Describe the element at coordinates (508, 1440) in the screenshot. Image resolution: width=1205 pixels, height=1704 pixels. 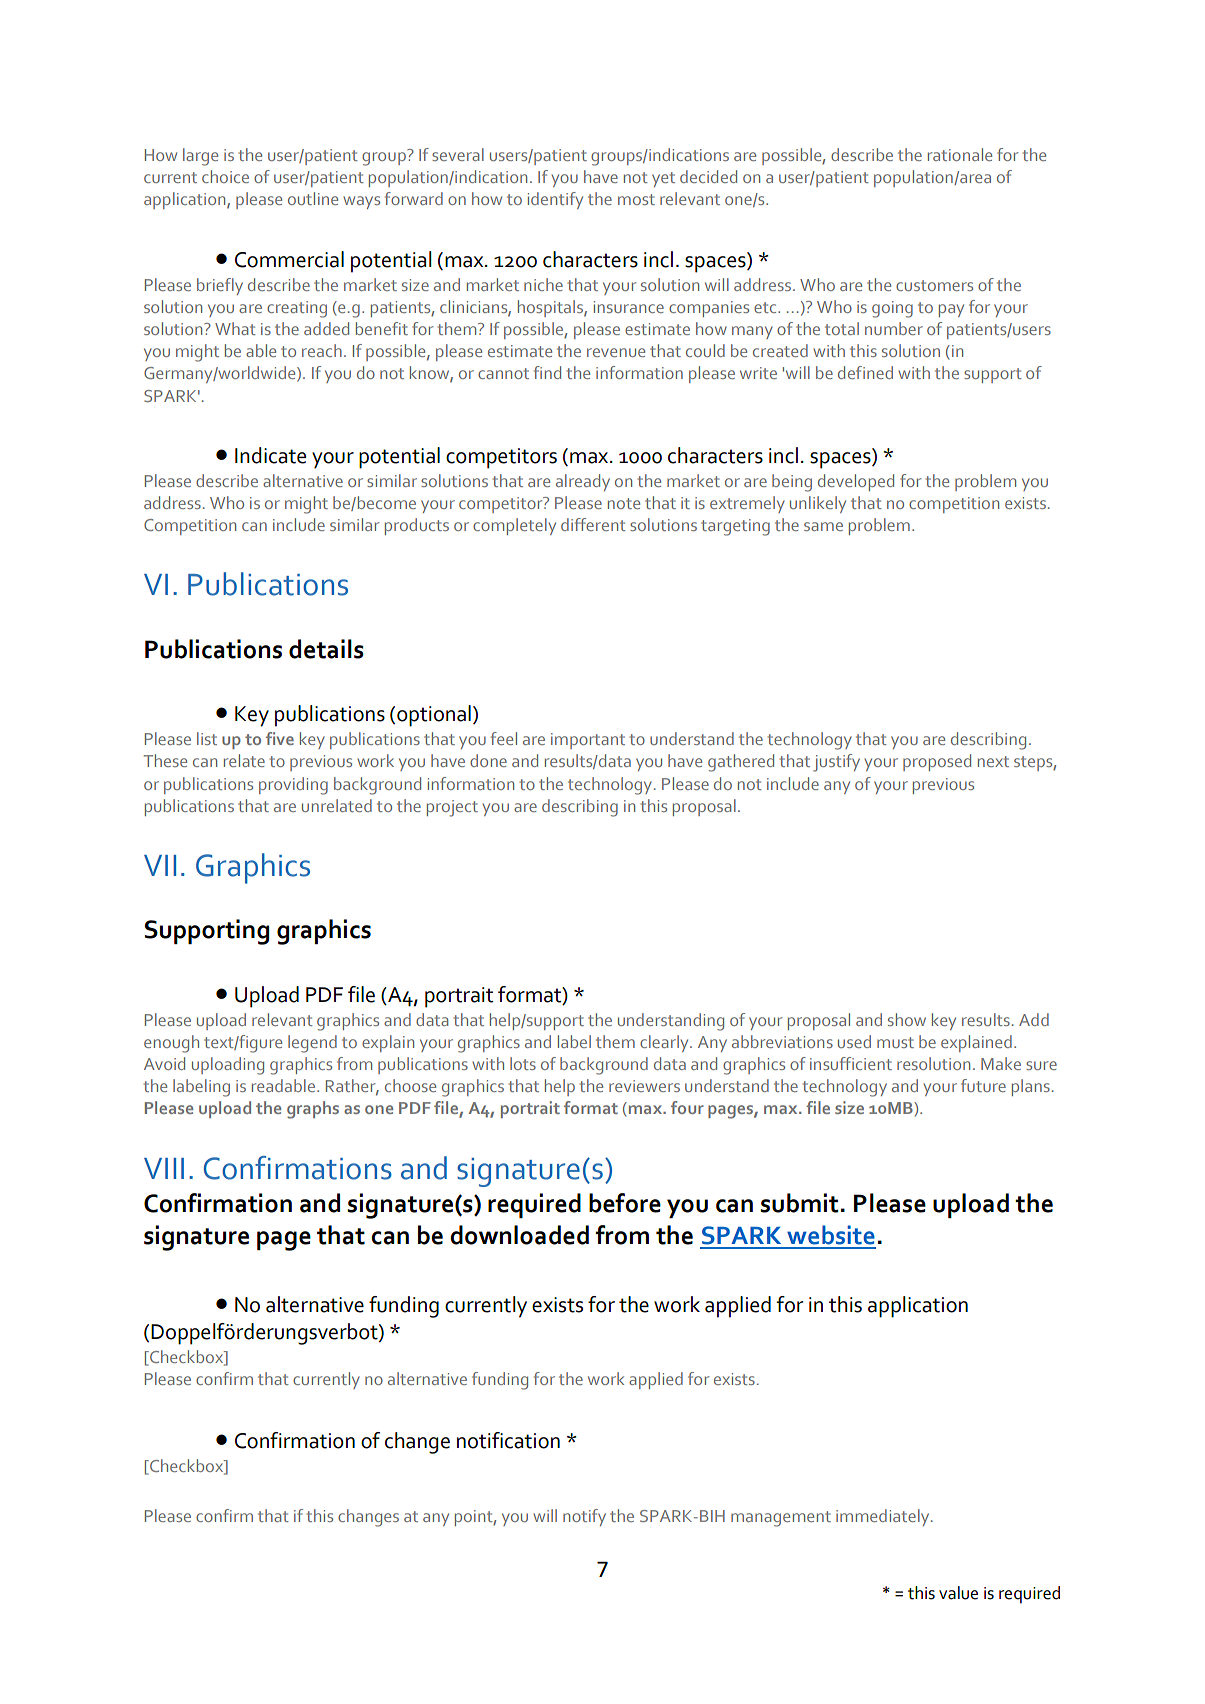
I see `notification` at that location.
